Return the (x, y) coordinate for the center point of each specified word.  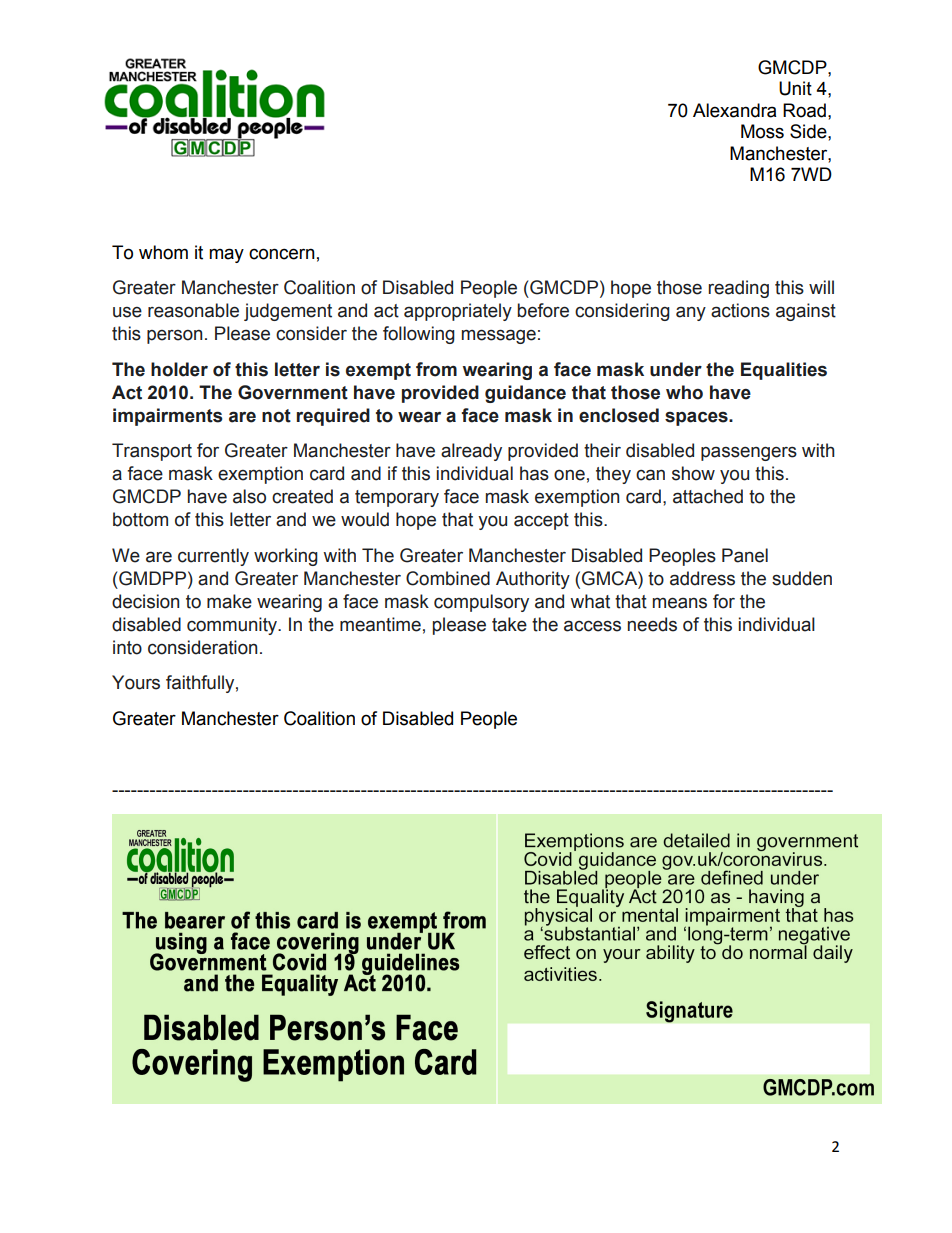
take (509, 624)
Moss (762, 131)
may (226, 255)
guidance (525, 394)
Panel (745, 555)
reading (738, 289)
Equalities (784, 371)
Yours (136, 682)
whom (163, 252)
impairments (167, 417)
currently (213, 557)
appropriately (458, 312)
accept (541, 521)
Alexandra (734, 110)
